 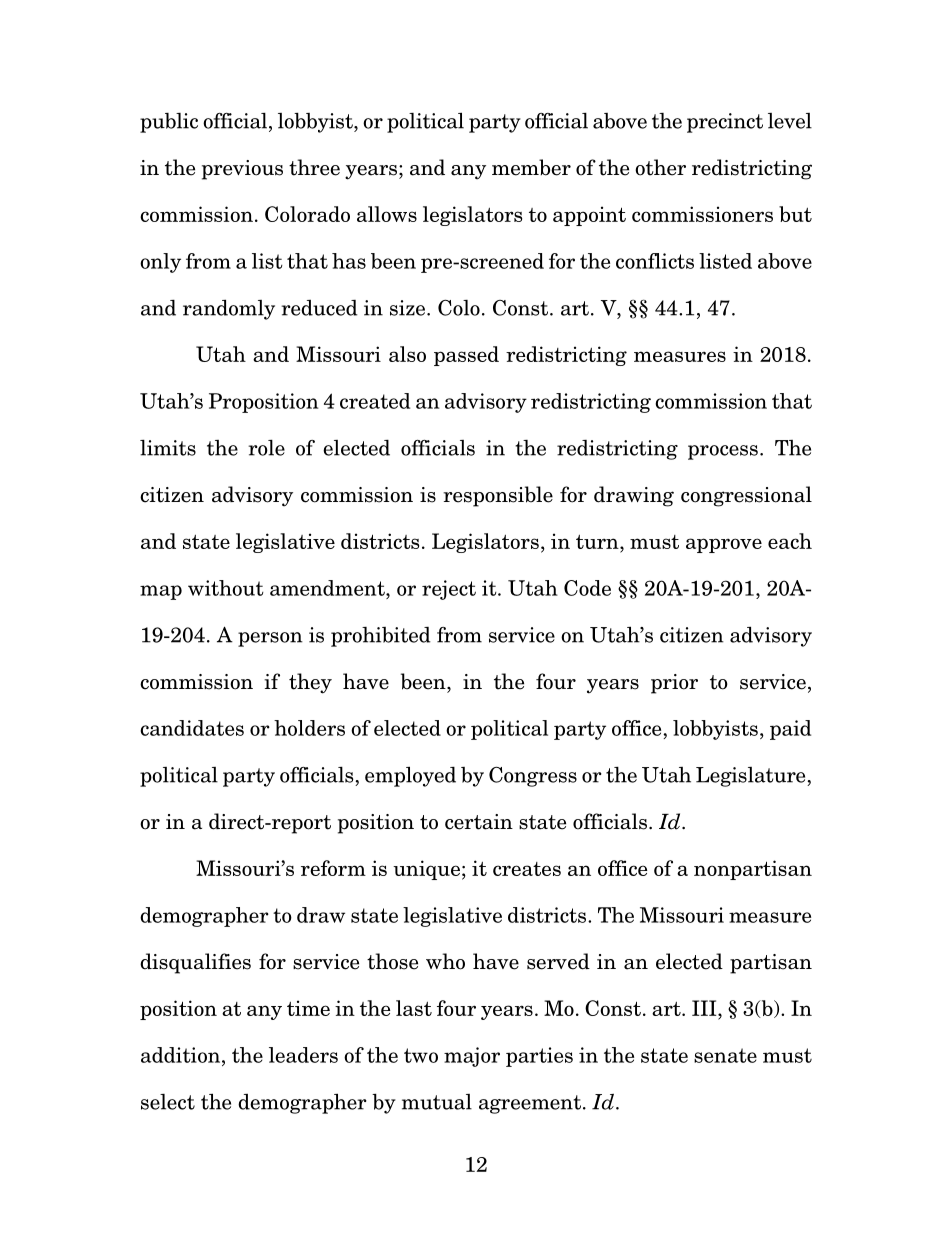 I want to click on previous, so click(x=242, y=170).
